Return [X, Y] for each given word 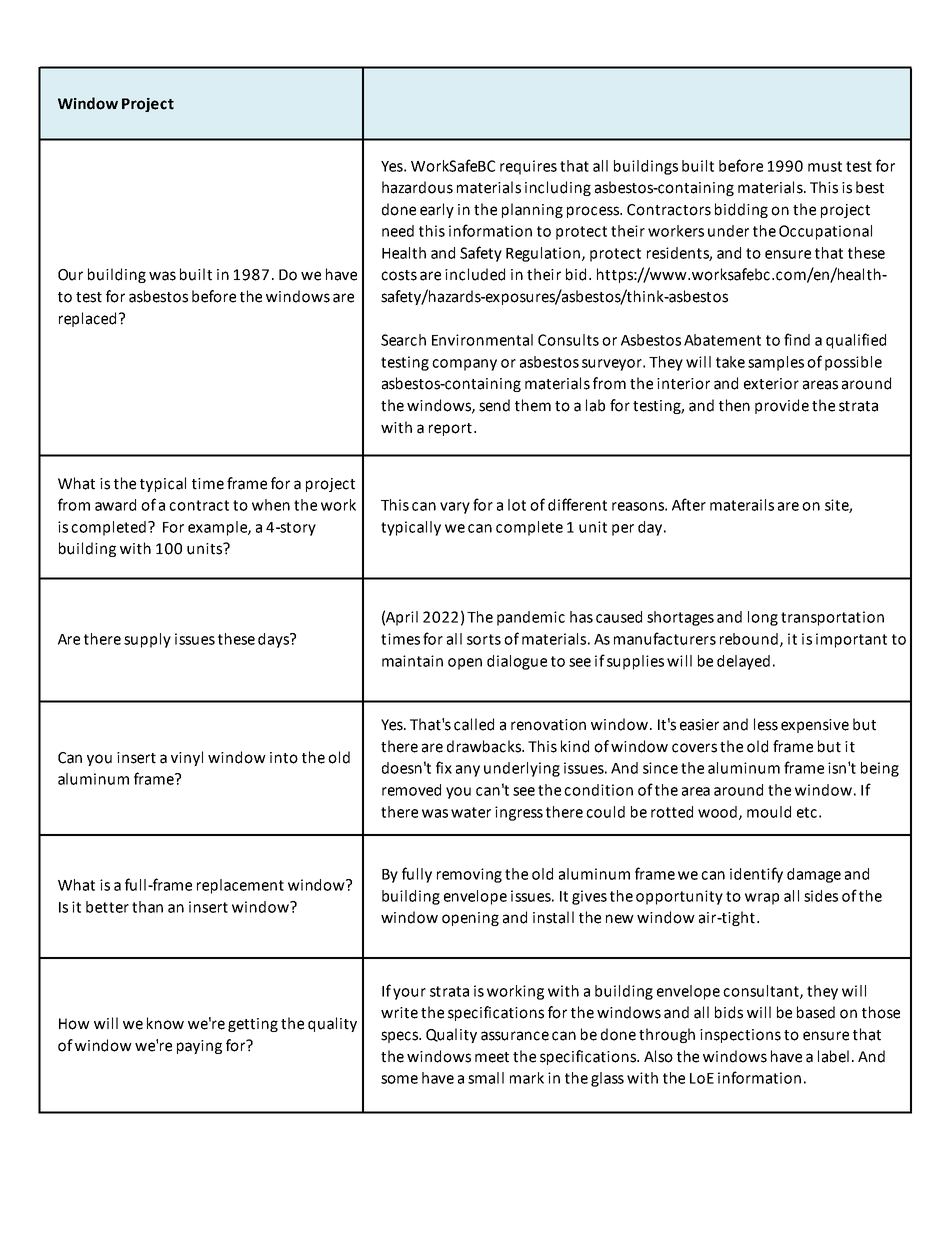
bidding [741, 210]
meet [492, 1057]
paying [199, 1047]
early [437, 210]
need [398, 231]
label [833, 1056]
